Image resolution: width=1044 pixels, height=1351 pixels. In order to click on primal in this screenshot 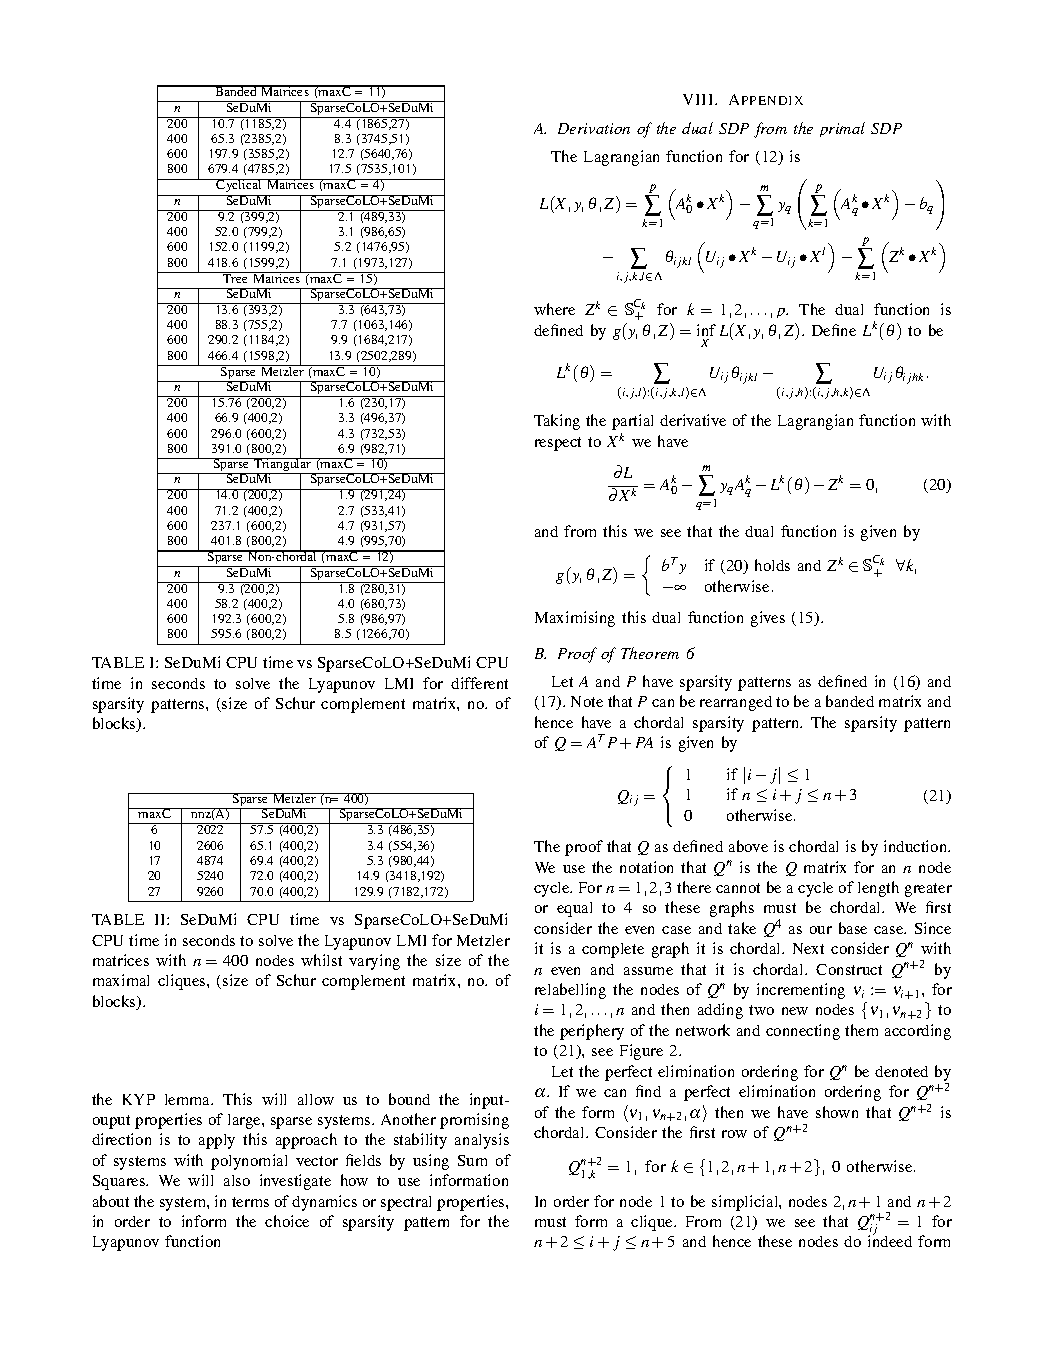, I will do `click(842, 129)`.
